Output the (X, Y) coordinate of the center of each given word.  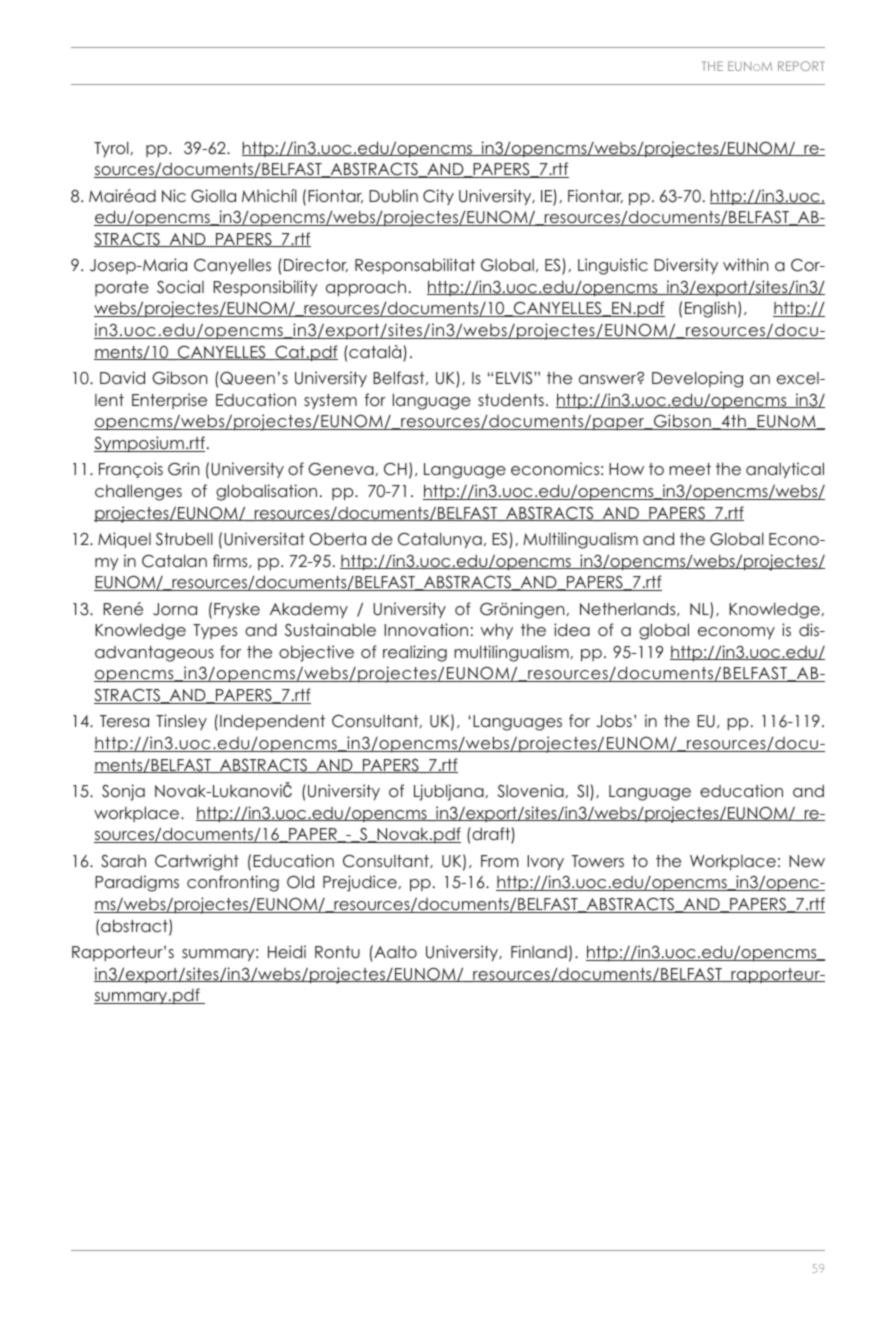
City (438, 197)
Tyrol (112, 149)
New (807, 861)
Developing (697, 379)
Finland (539, 951)
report (801, 66)
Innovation (426, 629)
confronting (233, 883)
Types (215, 632)
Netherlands (629, 609)
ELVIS (515, 378)
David (122, 377)
